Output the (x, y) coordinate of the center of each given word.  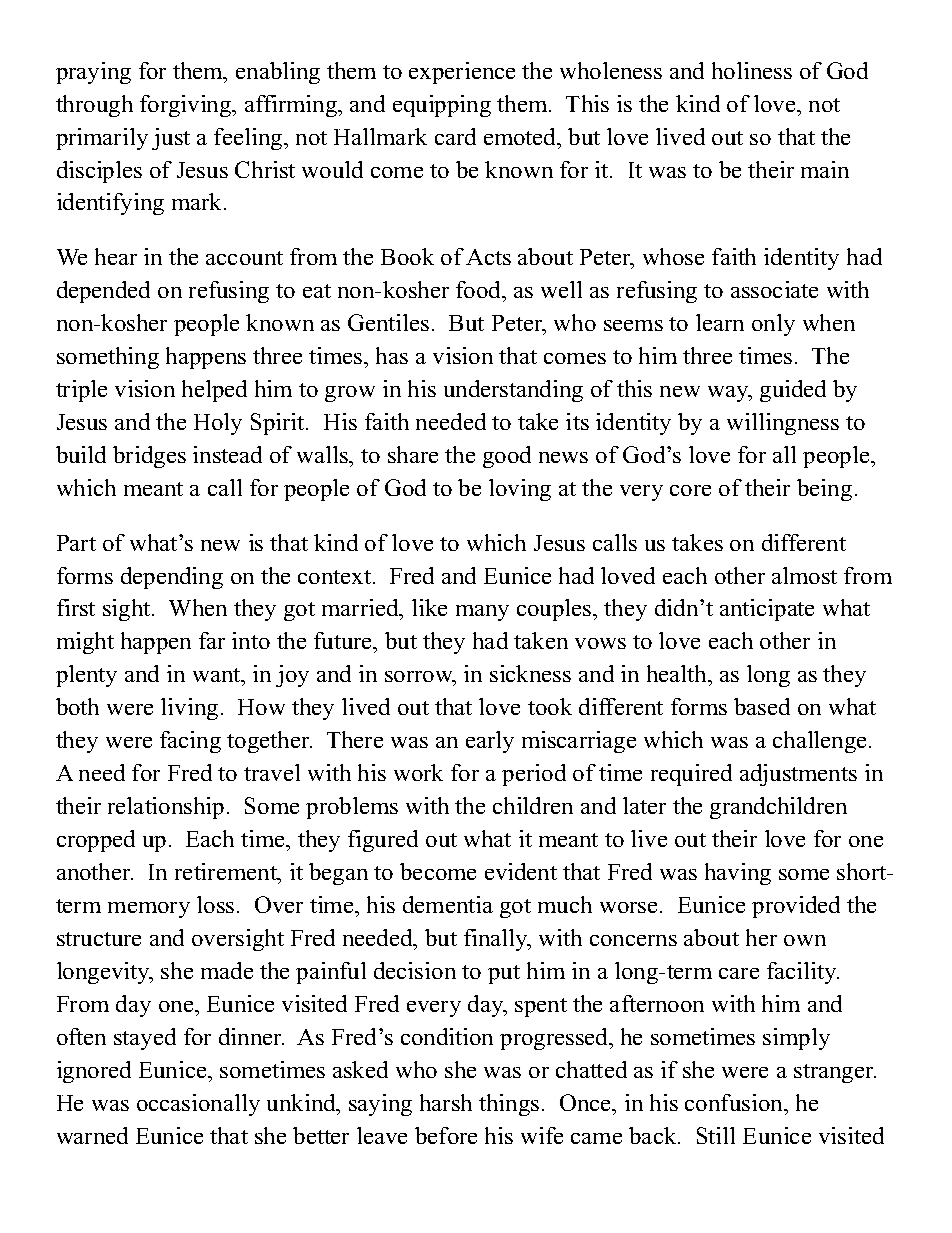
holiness (752, 70)
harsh (446, 1102)
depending (172, 578)
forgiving (187, 106)
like (429, 607)
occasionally (198, 1105)
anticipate (767, 610)
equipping (442, 106)
